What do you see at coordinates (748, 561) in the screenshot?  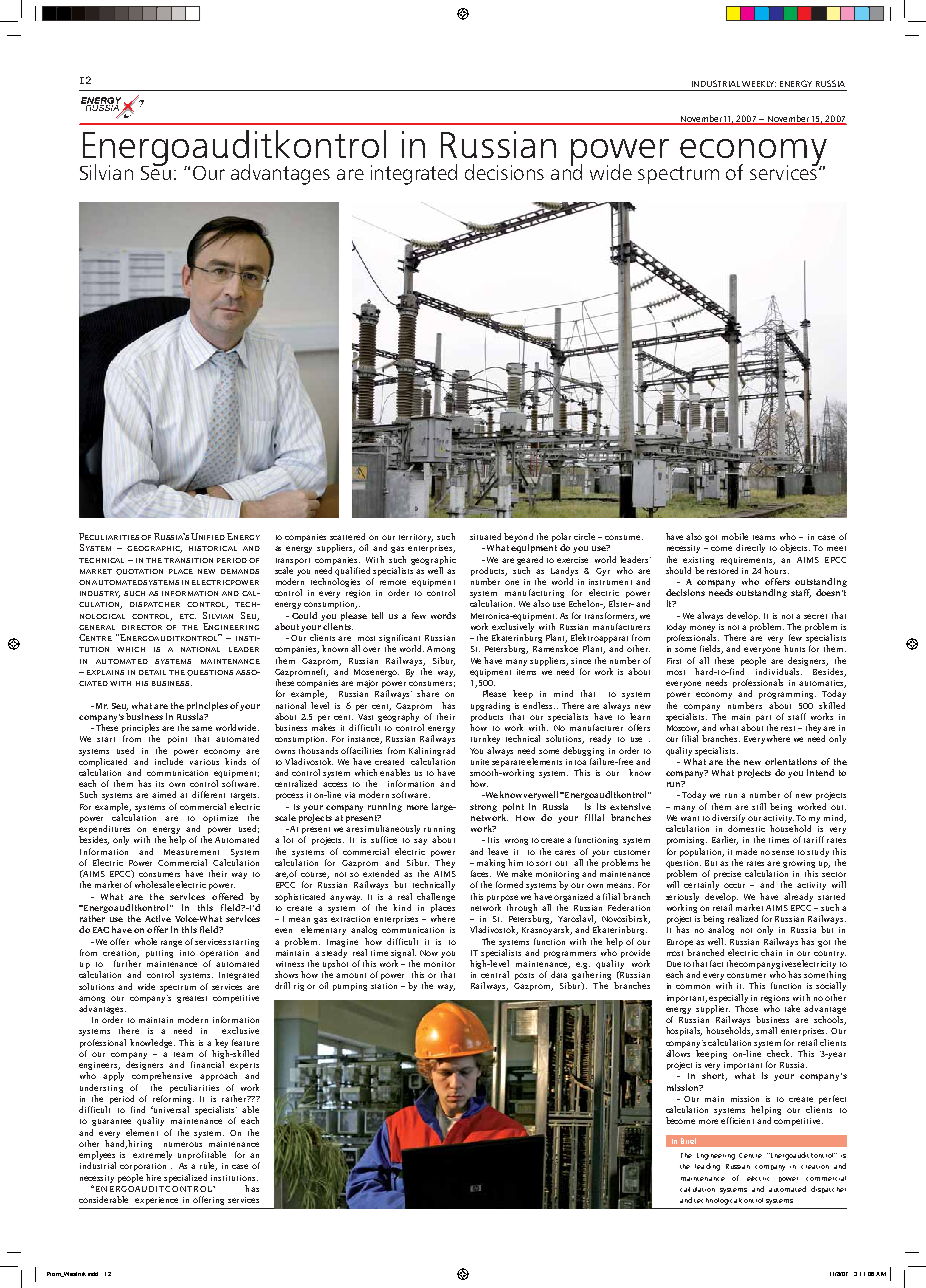 I see `requirements` at bounding box center [748, 561].
